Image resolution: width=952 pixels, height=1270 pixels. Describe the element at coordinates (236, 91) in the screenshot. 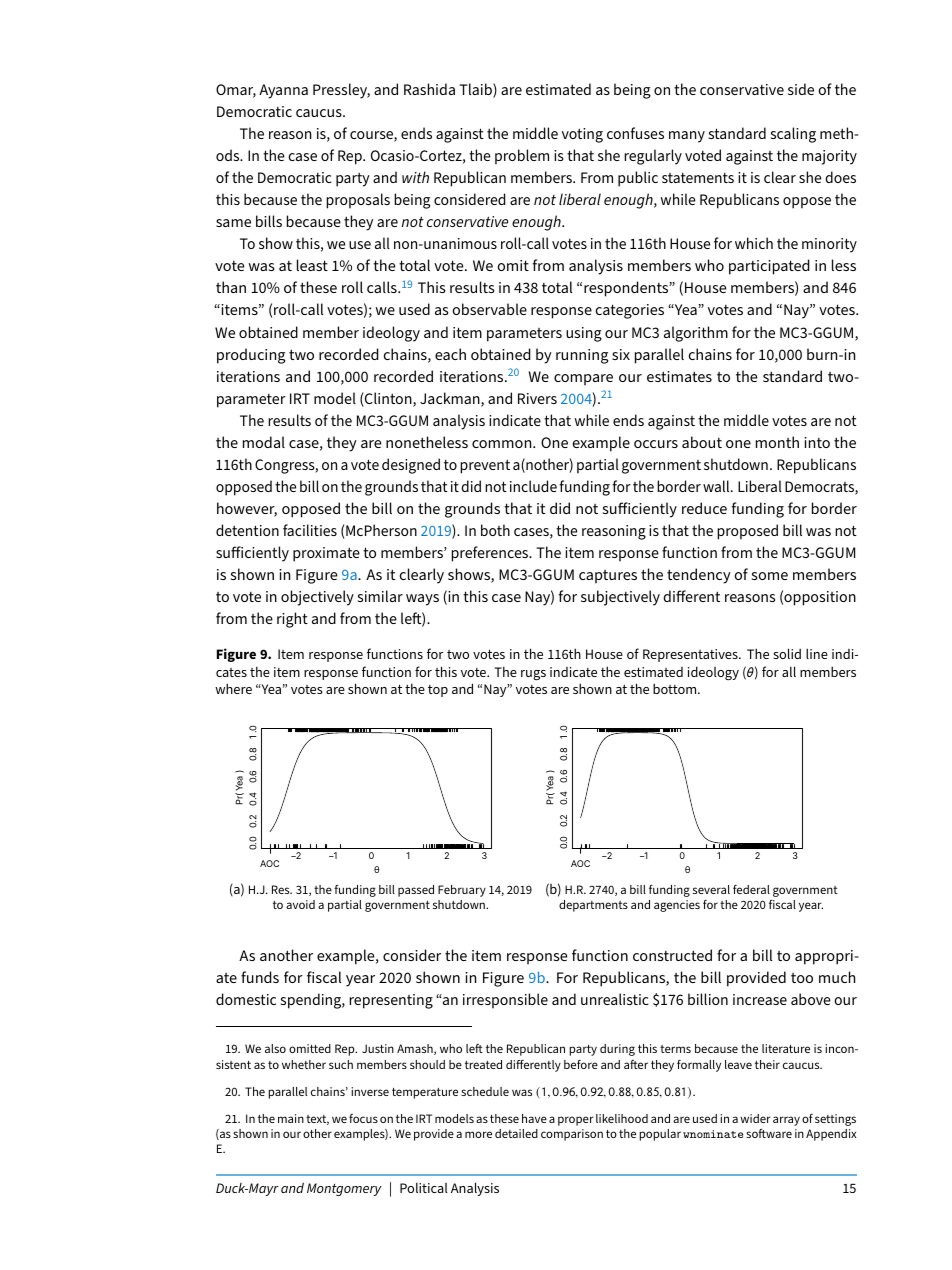

I see `Omar` at that location.
